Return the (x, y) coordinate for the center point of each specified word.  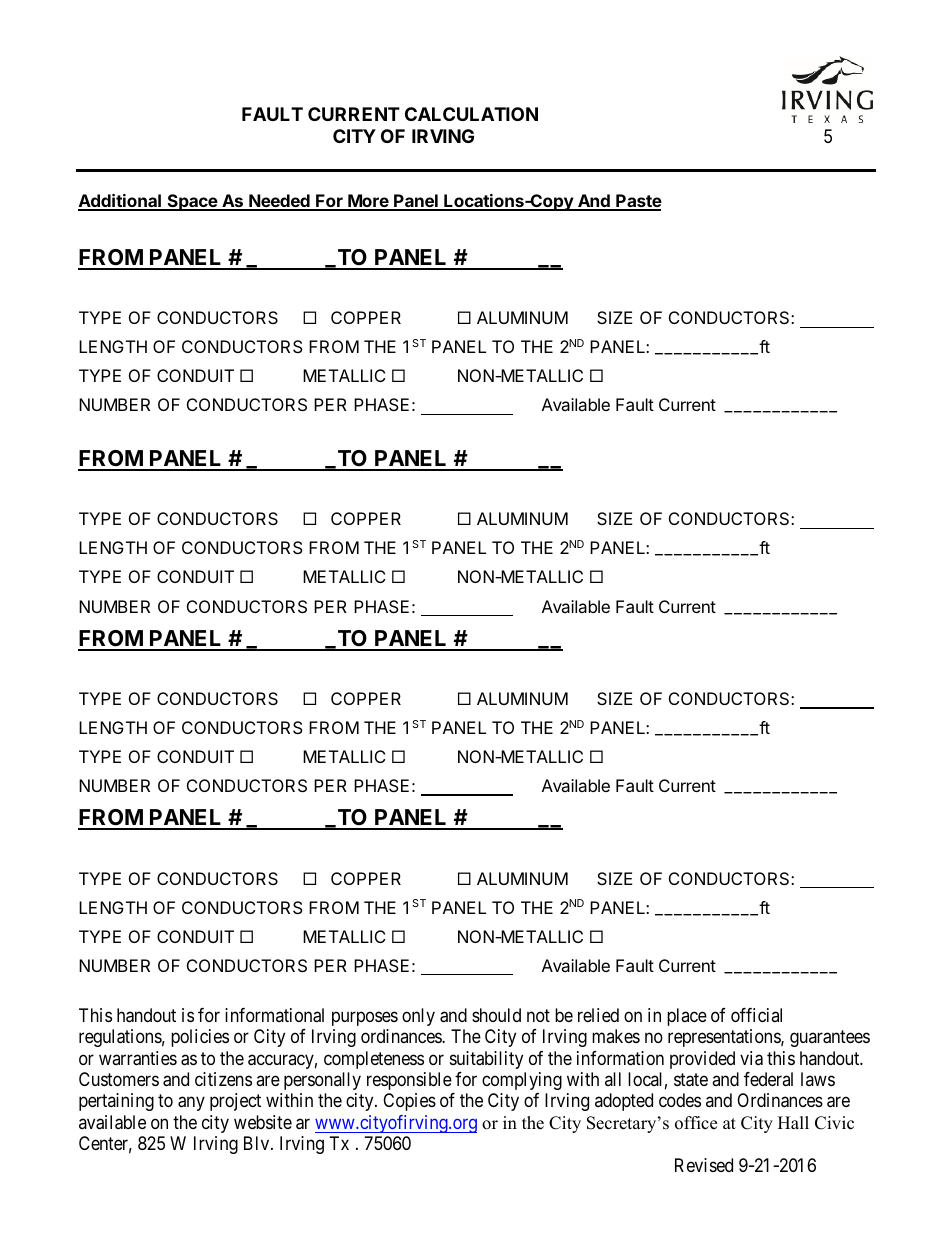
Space (192, 202)
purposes (365, 1018)
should (496, 1015)
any (191, 1104)
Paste (638, 202)
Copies (409, 1102)
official (756, 1015)
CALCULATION (471, 114)
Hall (793, 1122)
